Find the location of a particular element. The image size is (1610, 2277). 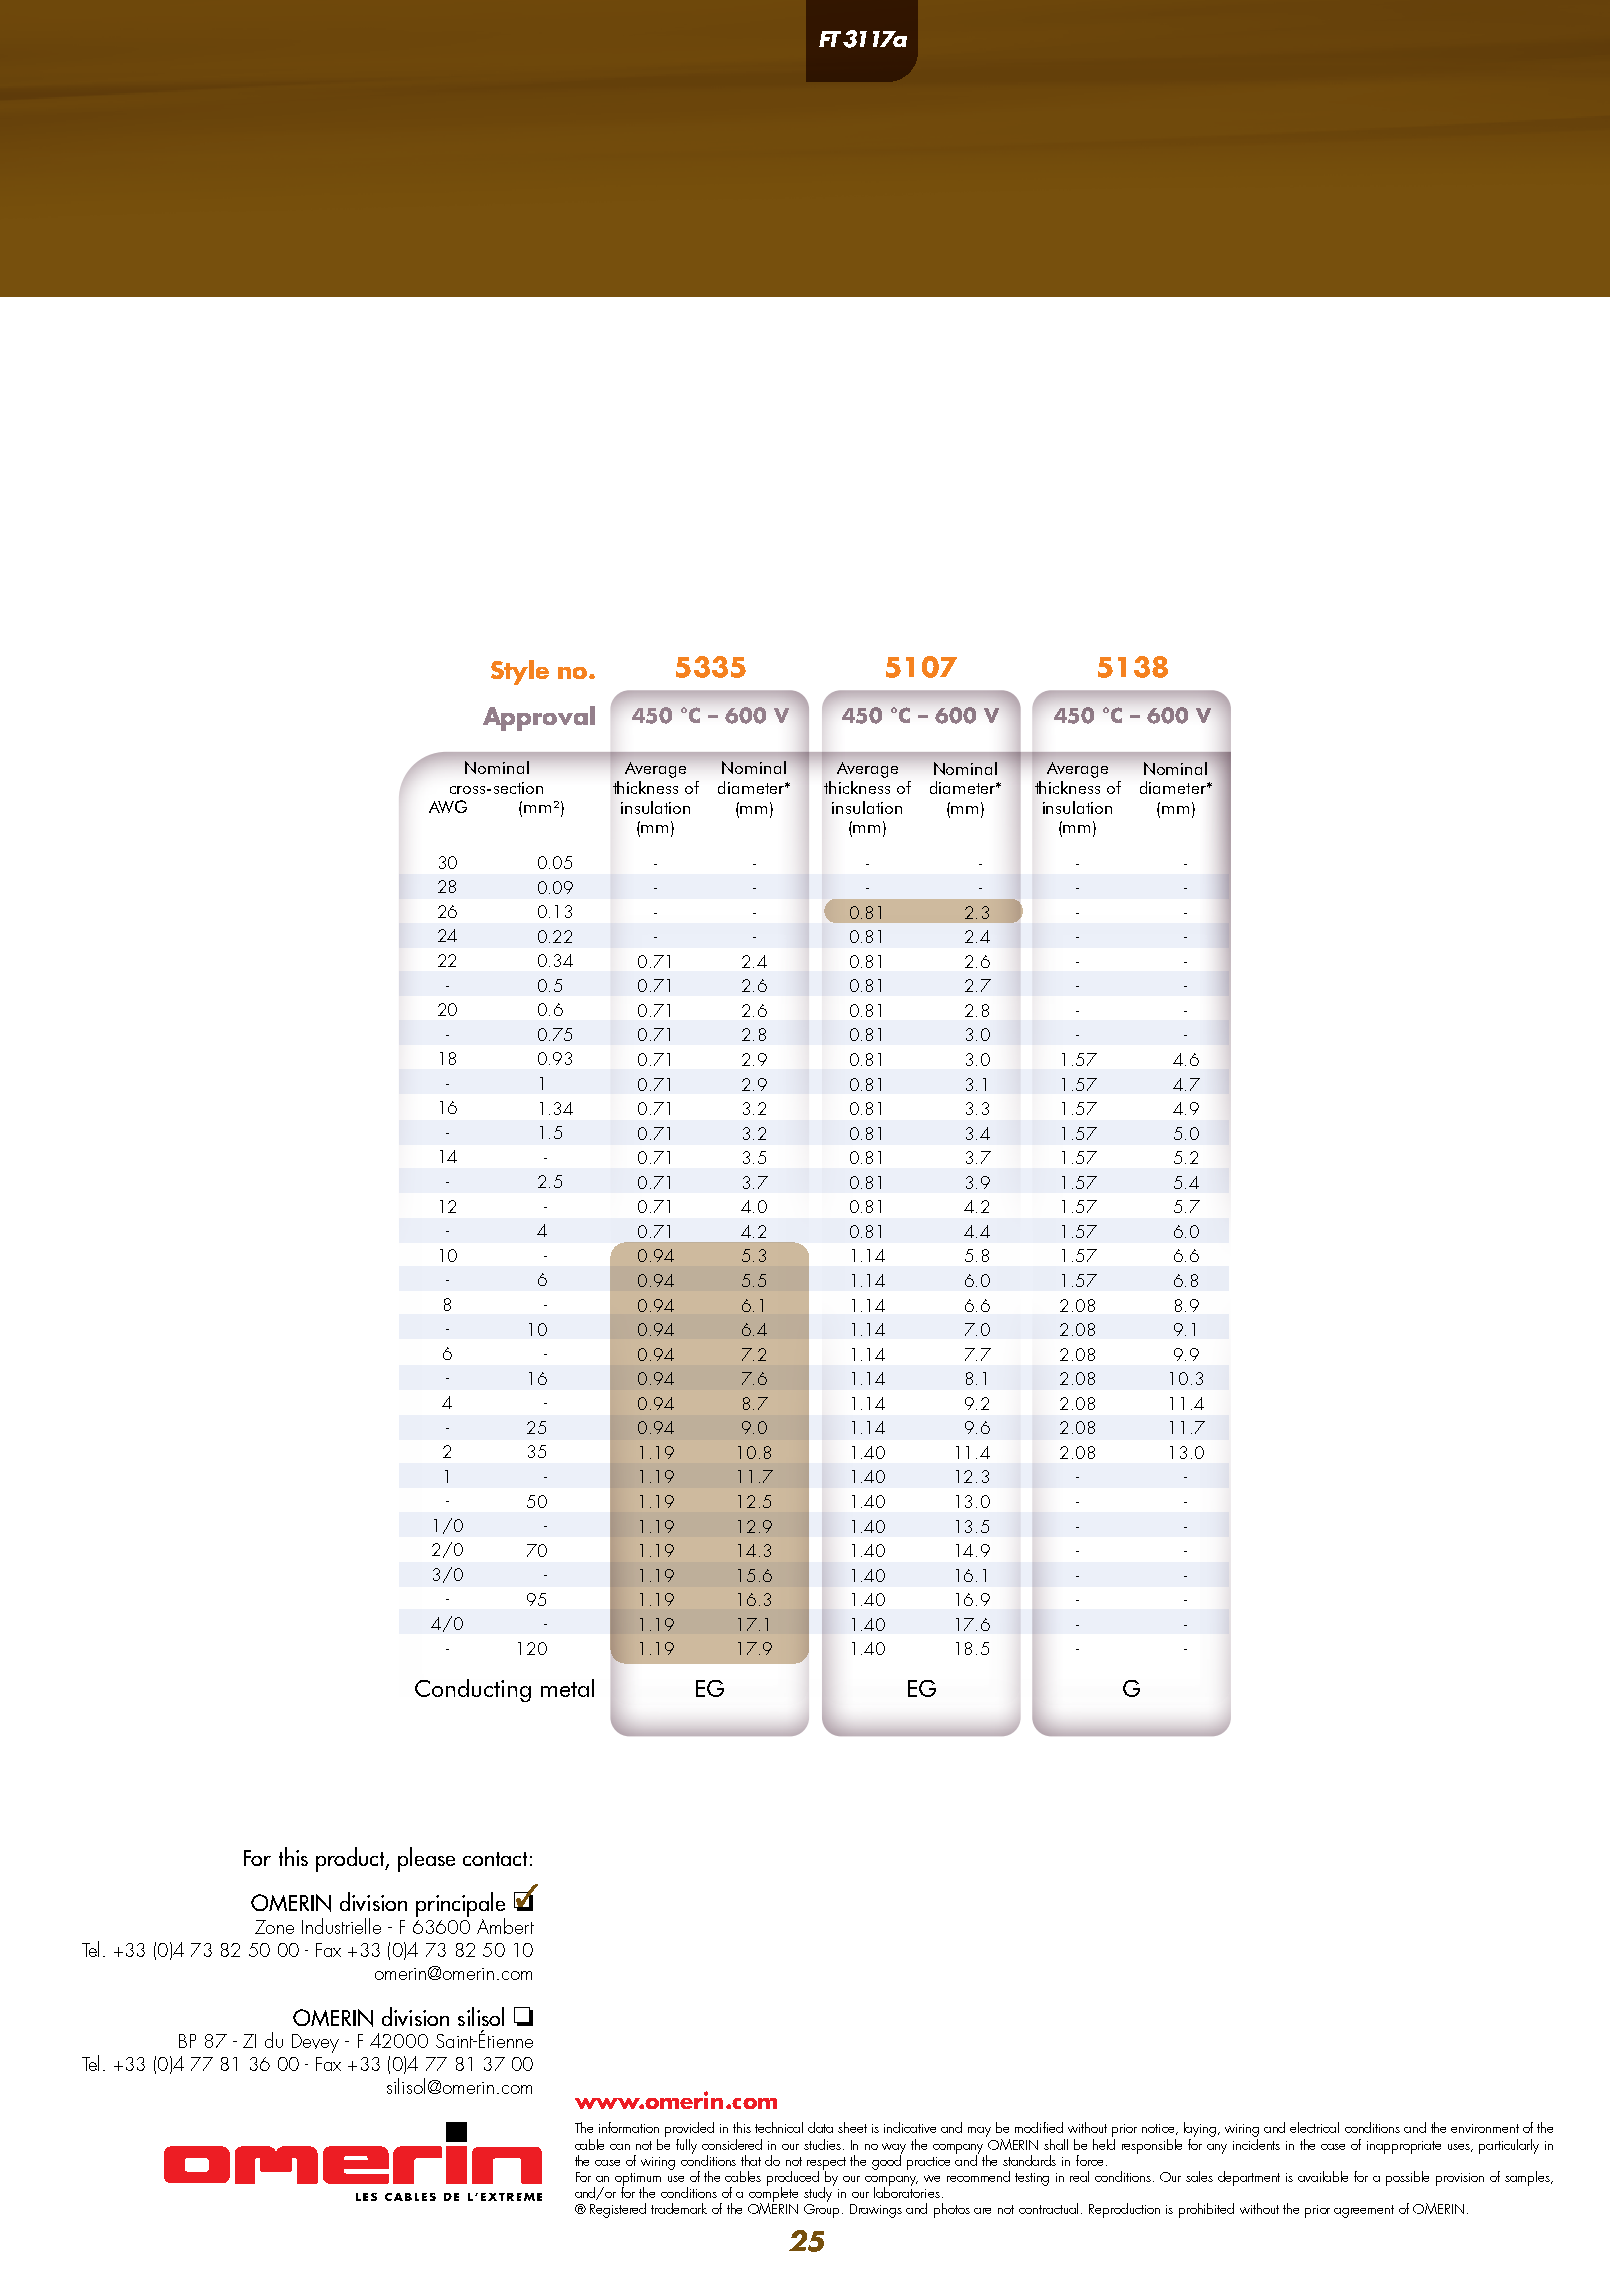

can is located at coordinates (620, 2147).
